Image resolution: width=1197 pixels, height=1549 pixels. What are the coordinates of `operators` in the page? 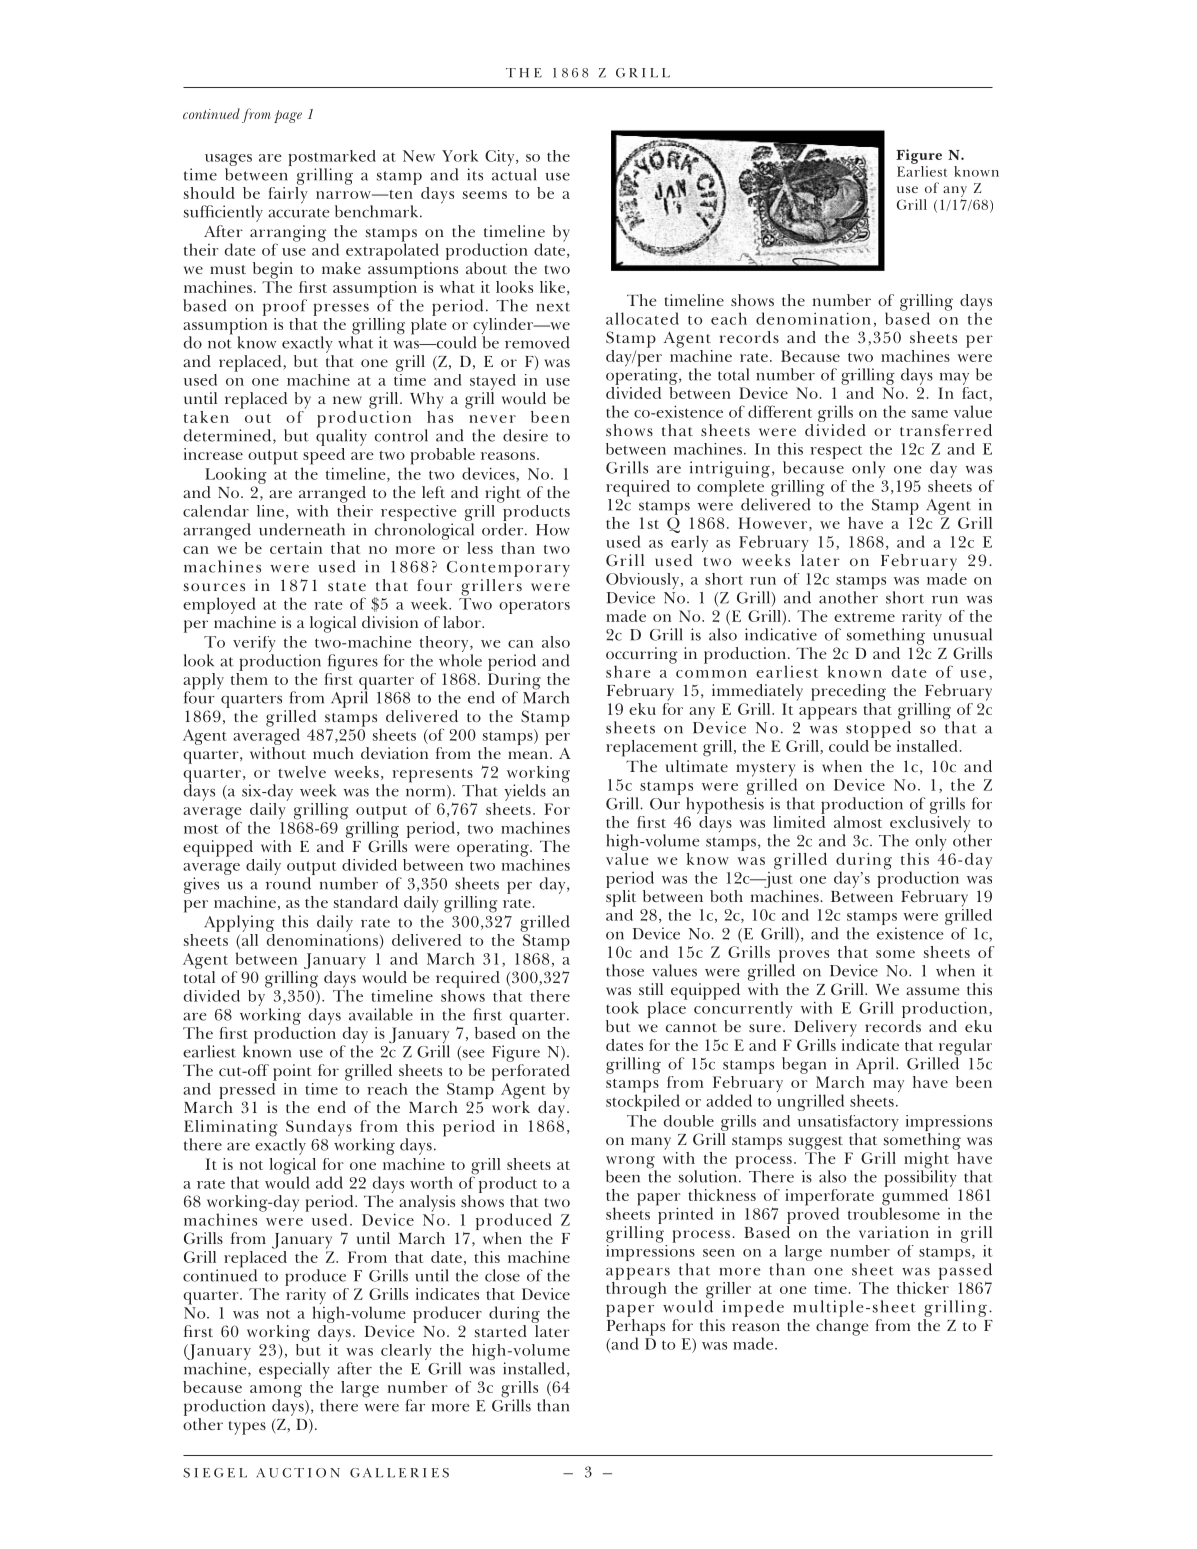 It's located at (534, 607).
